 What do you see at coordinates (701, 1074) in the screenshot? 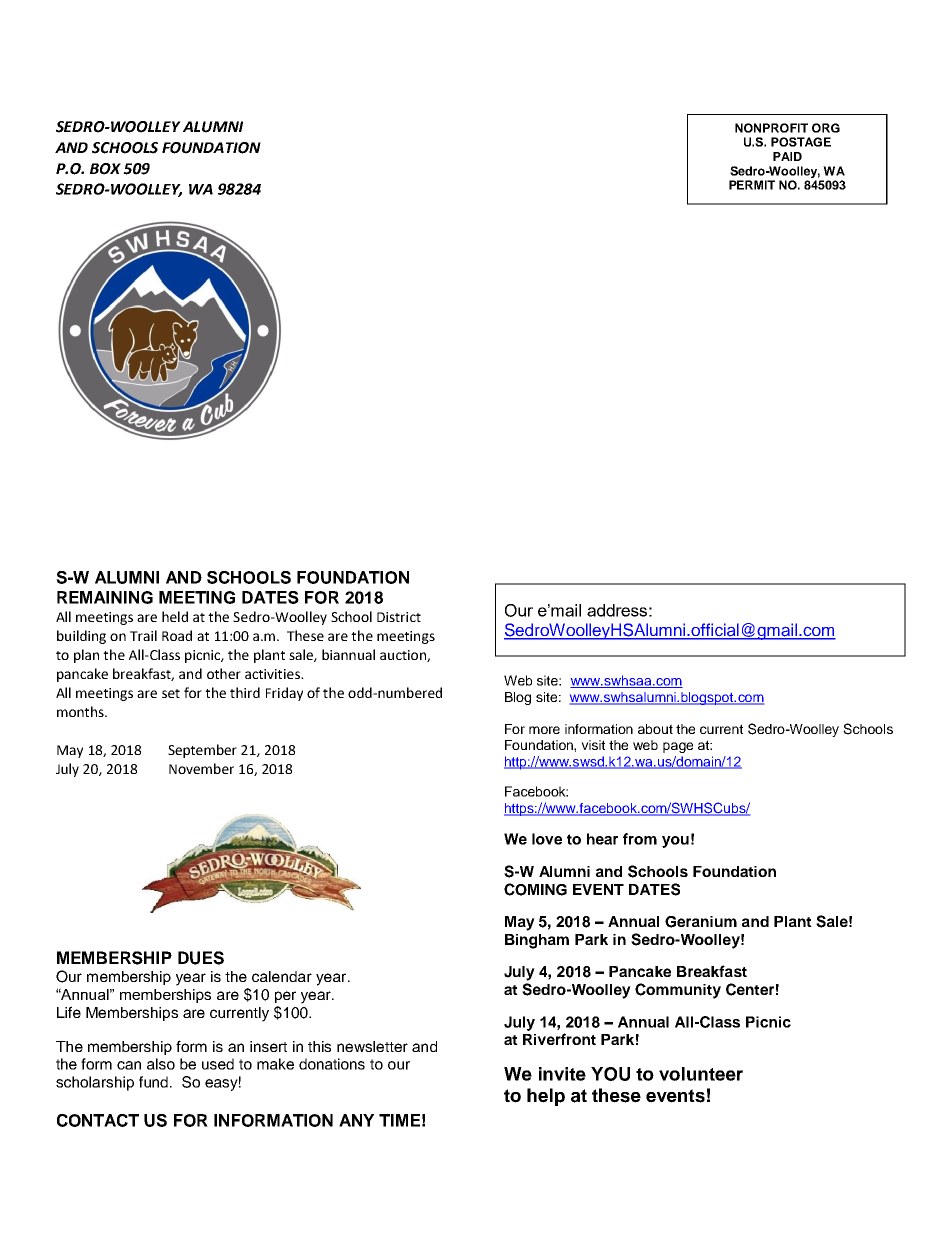
I see `volunteer` at bounding box center [701, 1074].
